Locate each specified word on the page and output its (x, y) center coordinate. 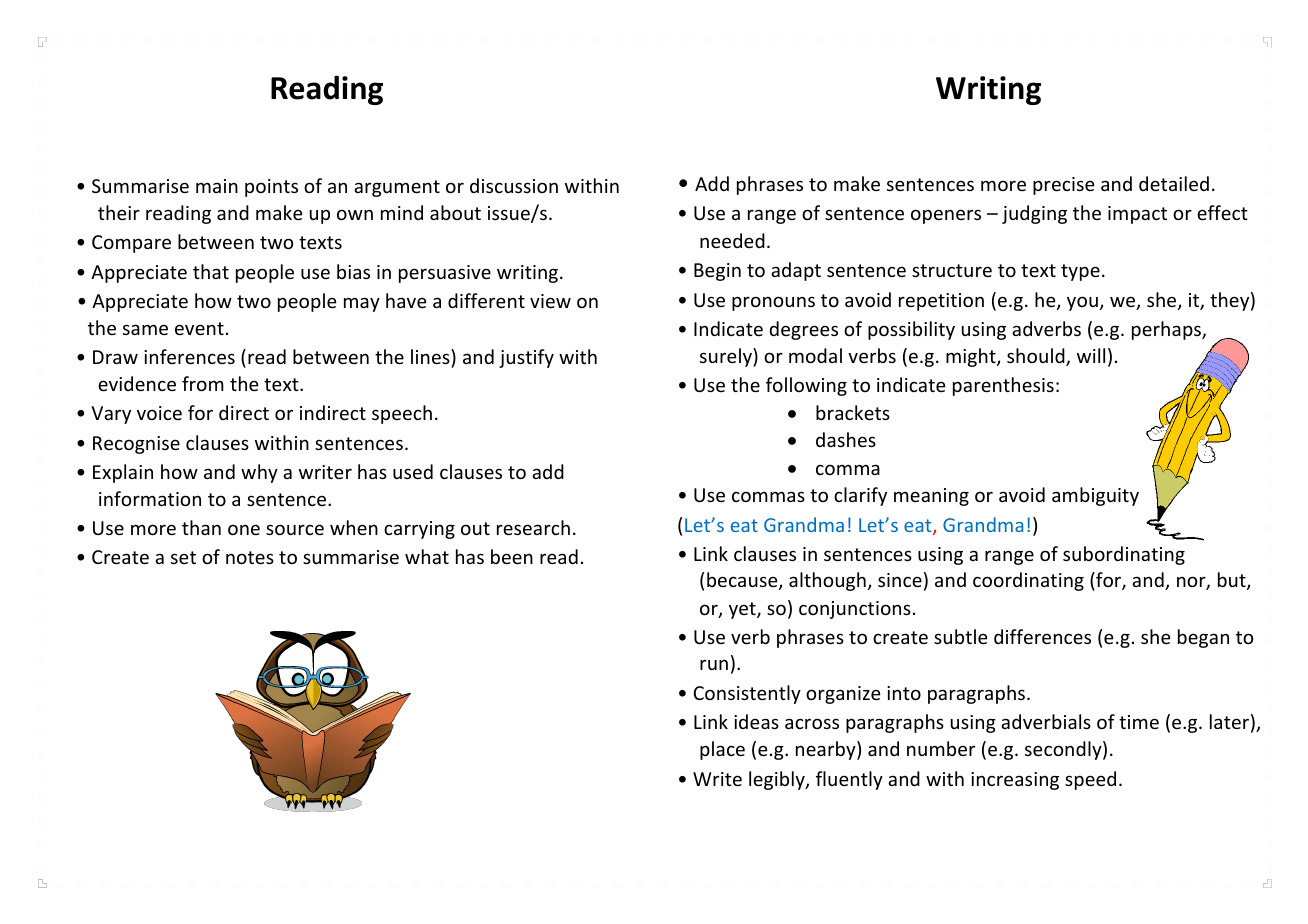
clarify (860, 496)
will (1091, 355)
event (199, 328)
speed (1090, 780)
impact (1137, 215)
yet (743, 610)
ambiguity (1095, 496)
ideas (756, 721)
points (271, 188)
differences (1042, 636)
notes (250, 557)
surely (727, 357)
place (722, 750)
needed (732, 240)
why (259, 473)
